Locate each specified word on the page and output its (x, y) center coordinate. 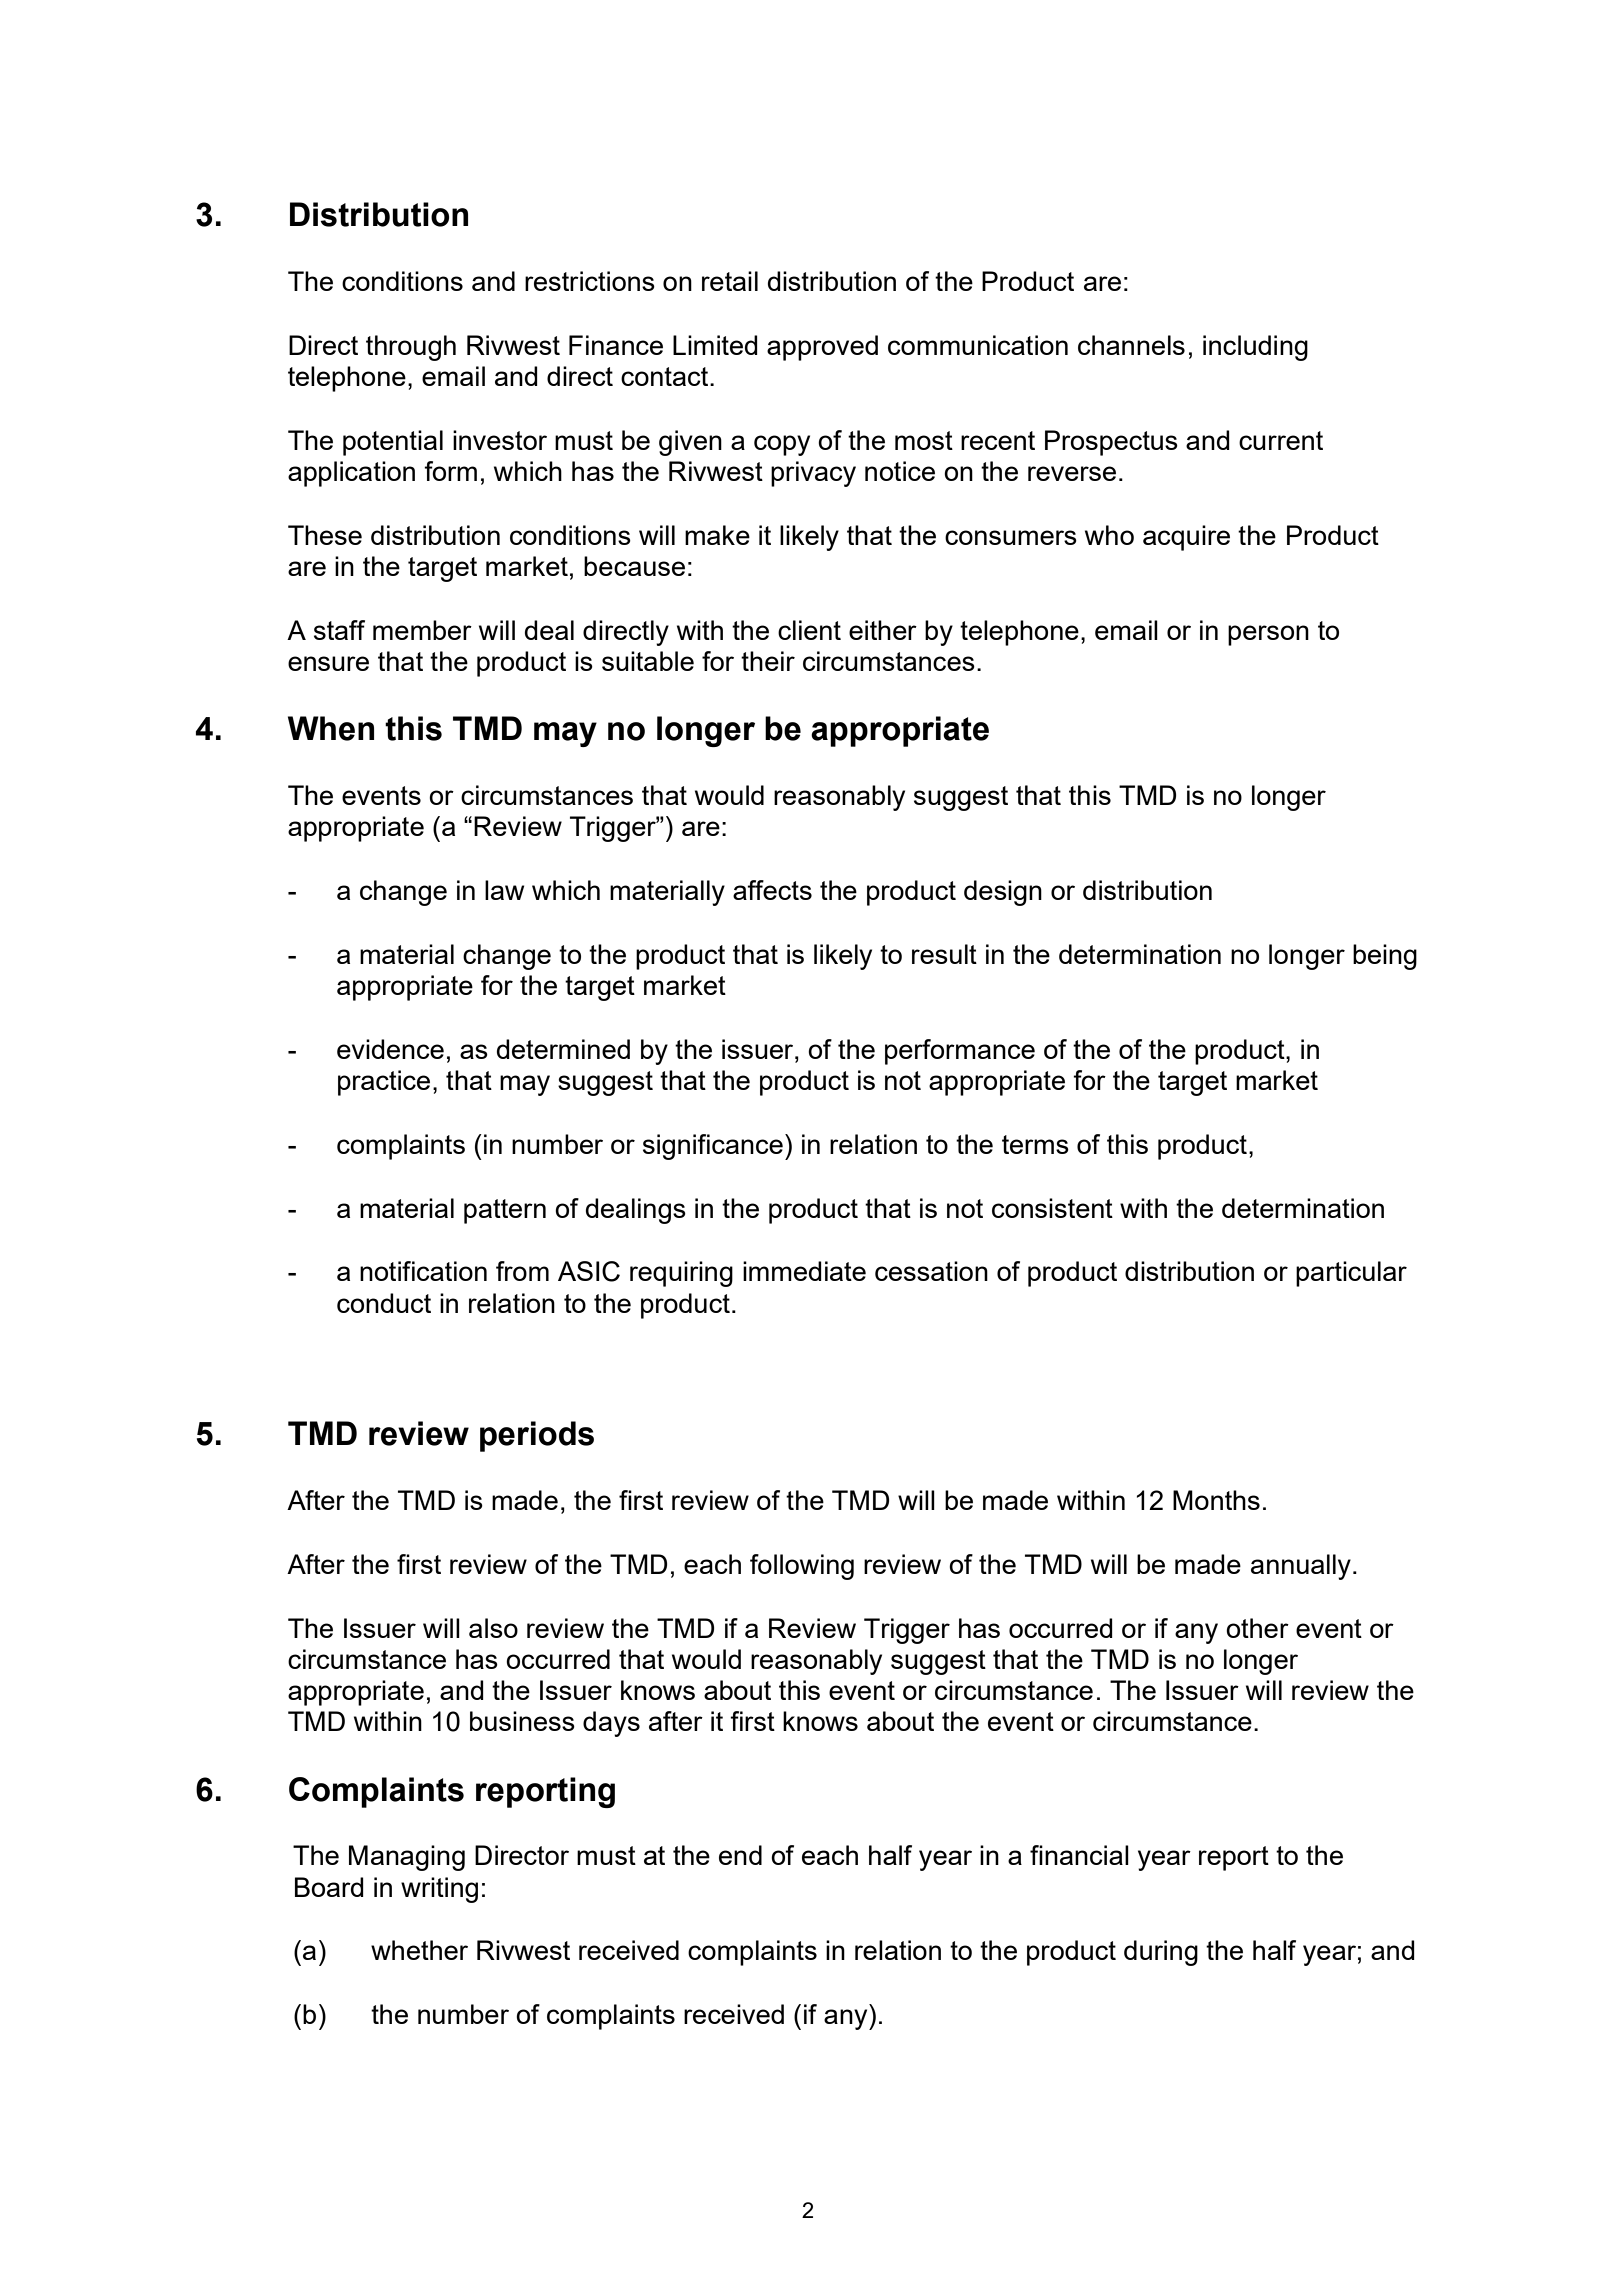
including (1255, 348)
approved (822, 348)
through (411, 348)
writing (439, 1890)
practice (384, 1083)
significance (713, 1147)
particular (1351, 1274)
